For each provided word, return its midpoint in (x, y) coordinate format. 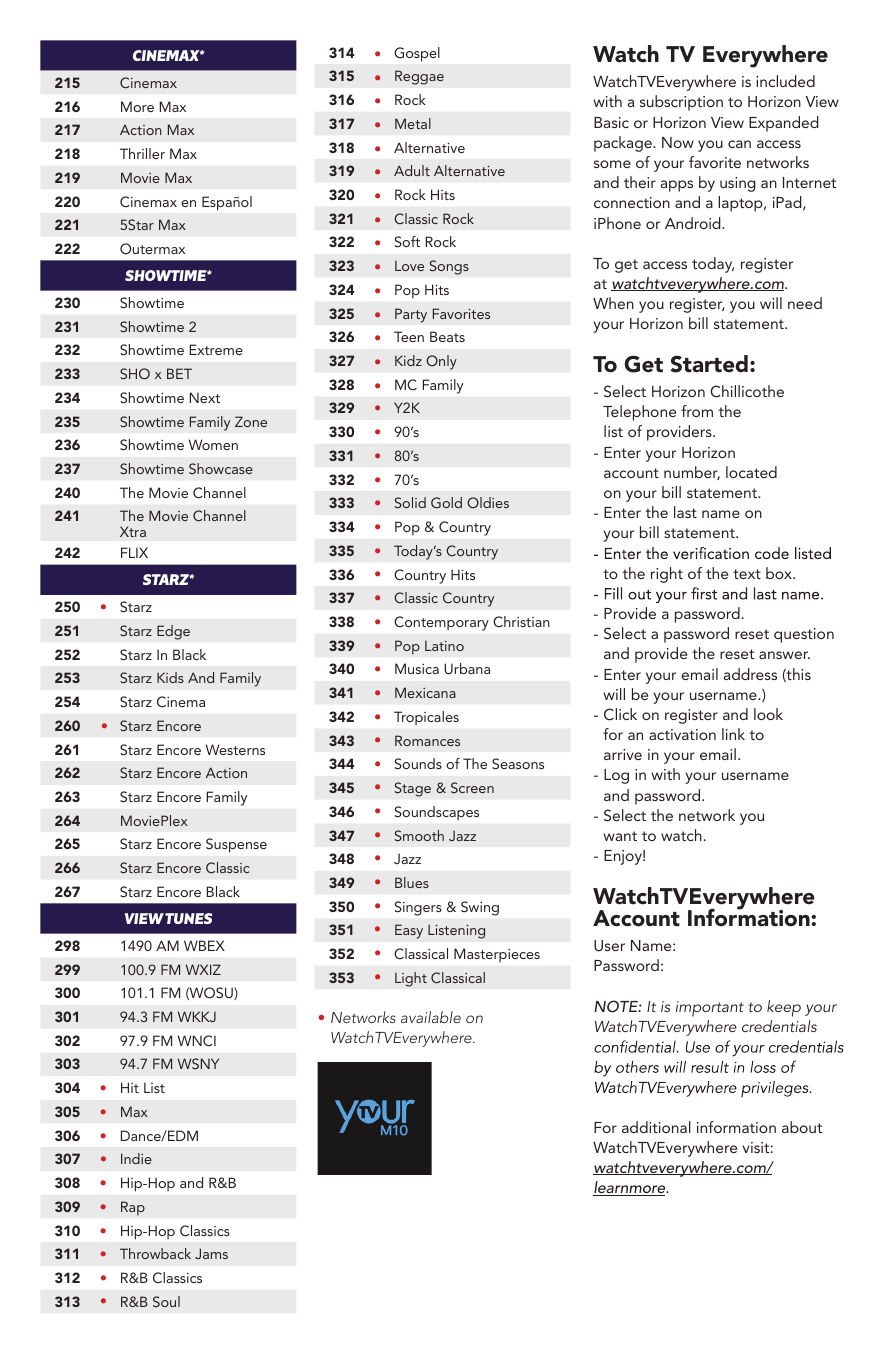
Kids (170, 677)
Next (204, 397)
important (710, 1009)
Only (441, 362)
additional (656, 1127)
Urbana (467, 669)
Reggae (419, 77)
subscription (681, 103)
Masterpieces (497, 955)
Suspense (236, 845)
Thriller (142, 153)
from (697, 411)
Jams (211, 1253)
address (750, 674)
